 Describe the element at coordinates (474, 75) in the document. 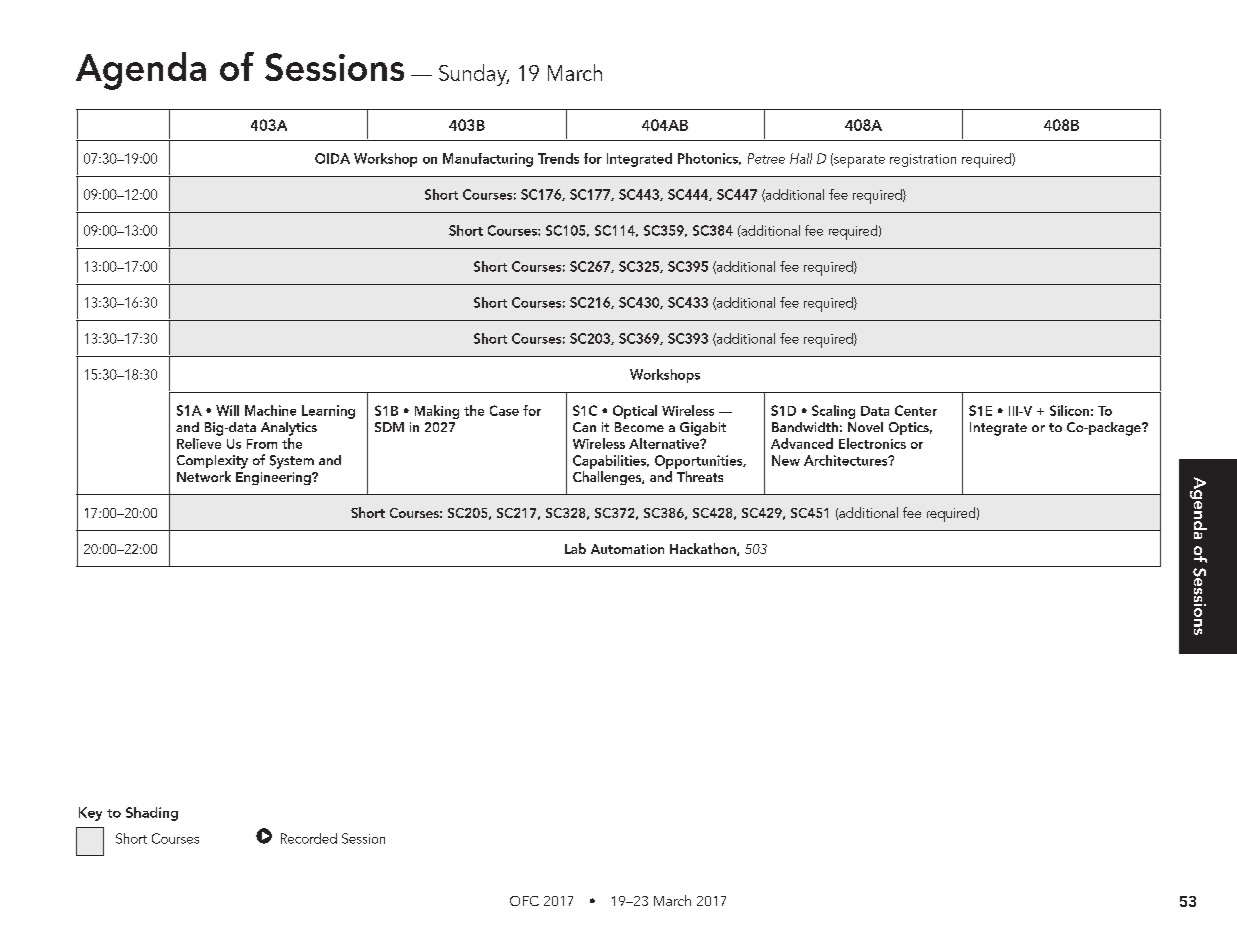

I see `Sunday` at that location.
